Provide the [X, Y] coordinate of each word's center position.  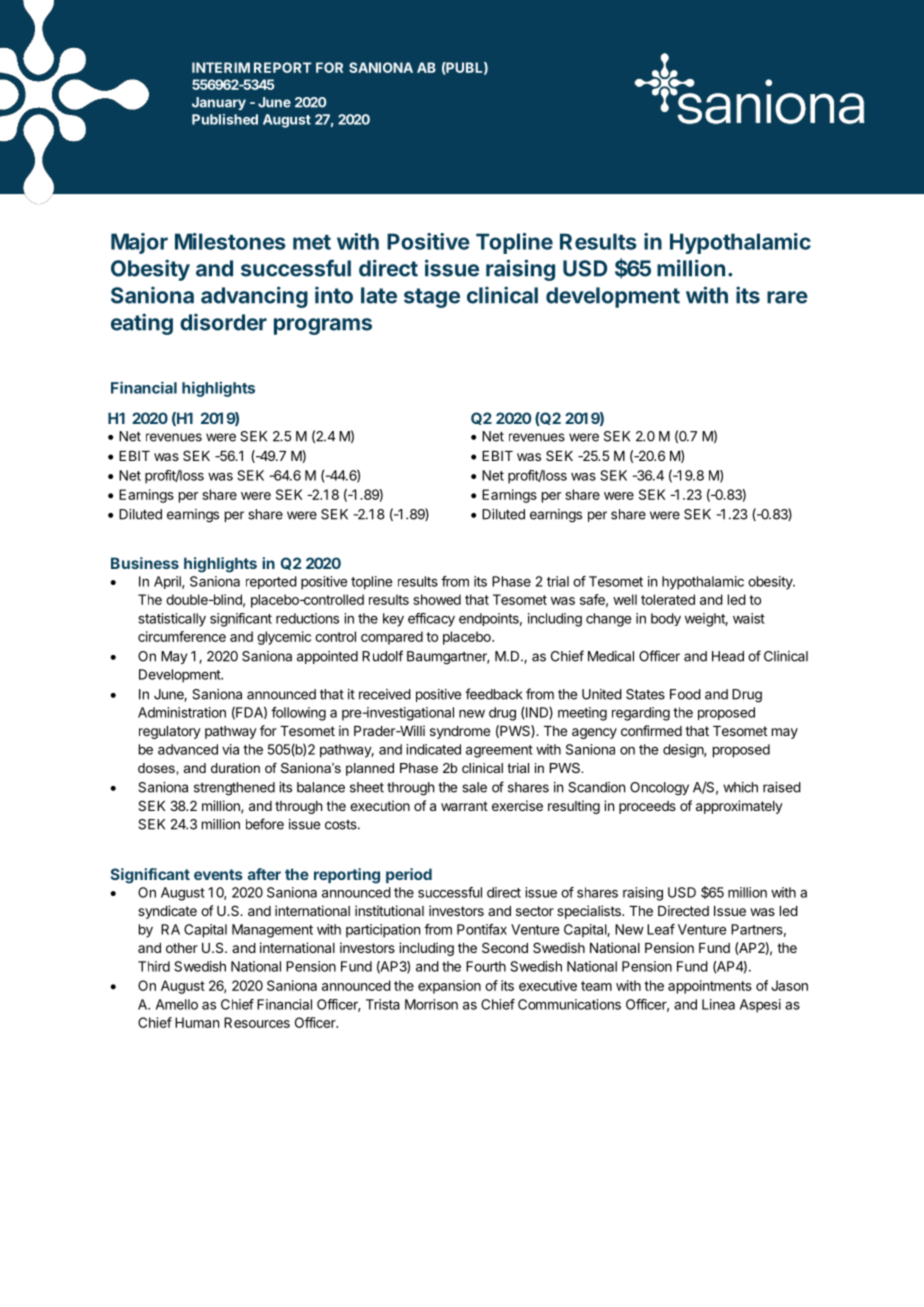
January [219, 103]
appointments [710, 987]
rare [787, 297]
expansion [449, 987]
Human [197, 1022]
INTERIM [221, 67]
